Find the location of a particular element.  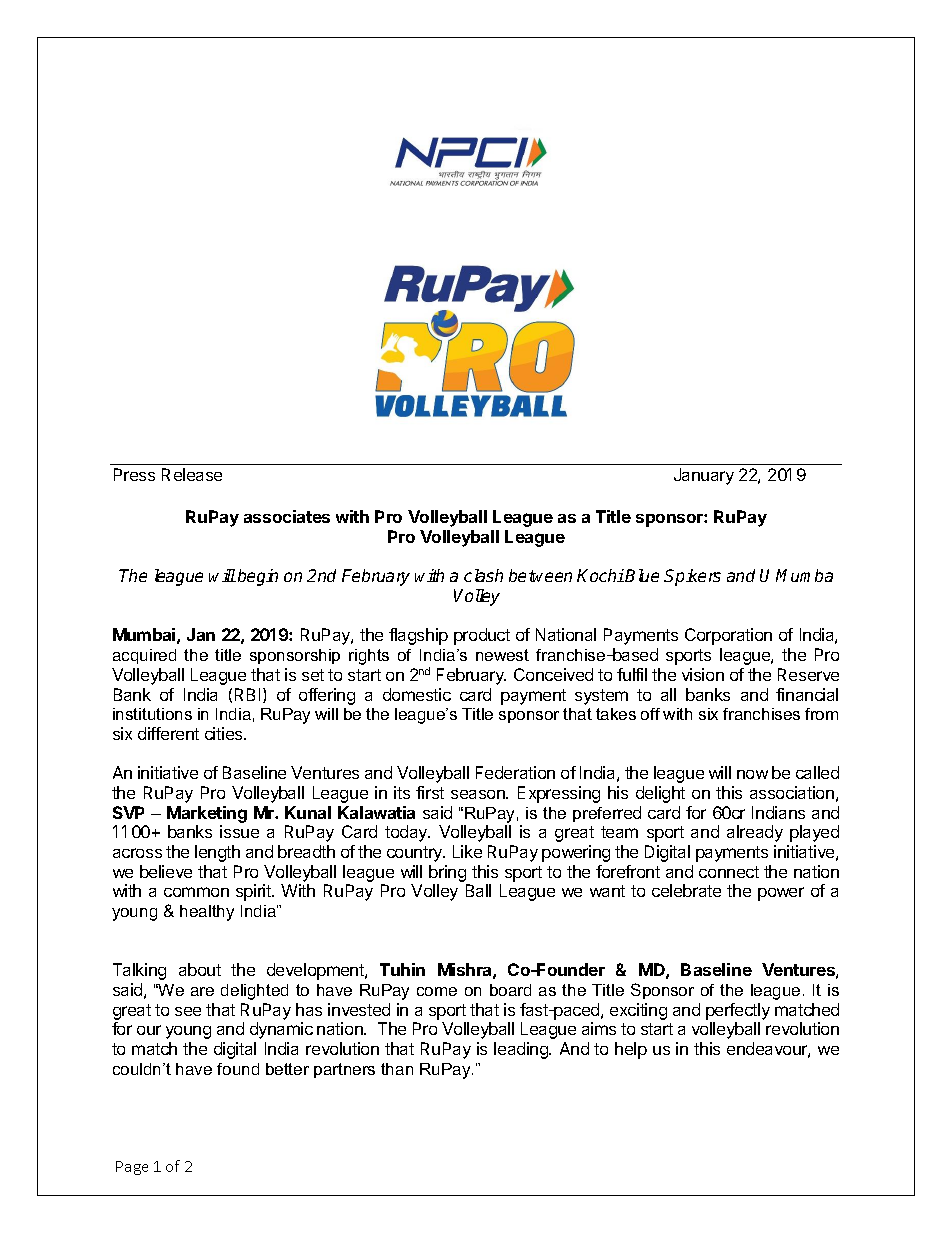

season is located at coordinates (479, 794).
